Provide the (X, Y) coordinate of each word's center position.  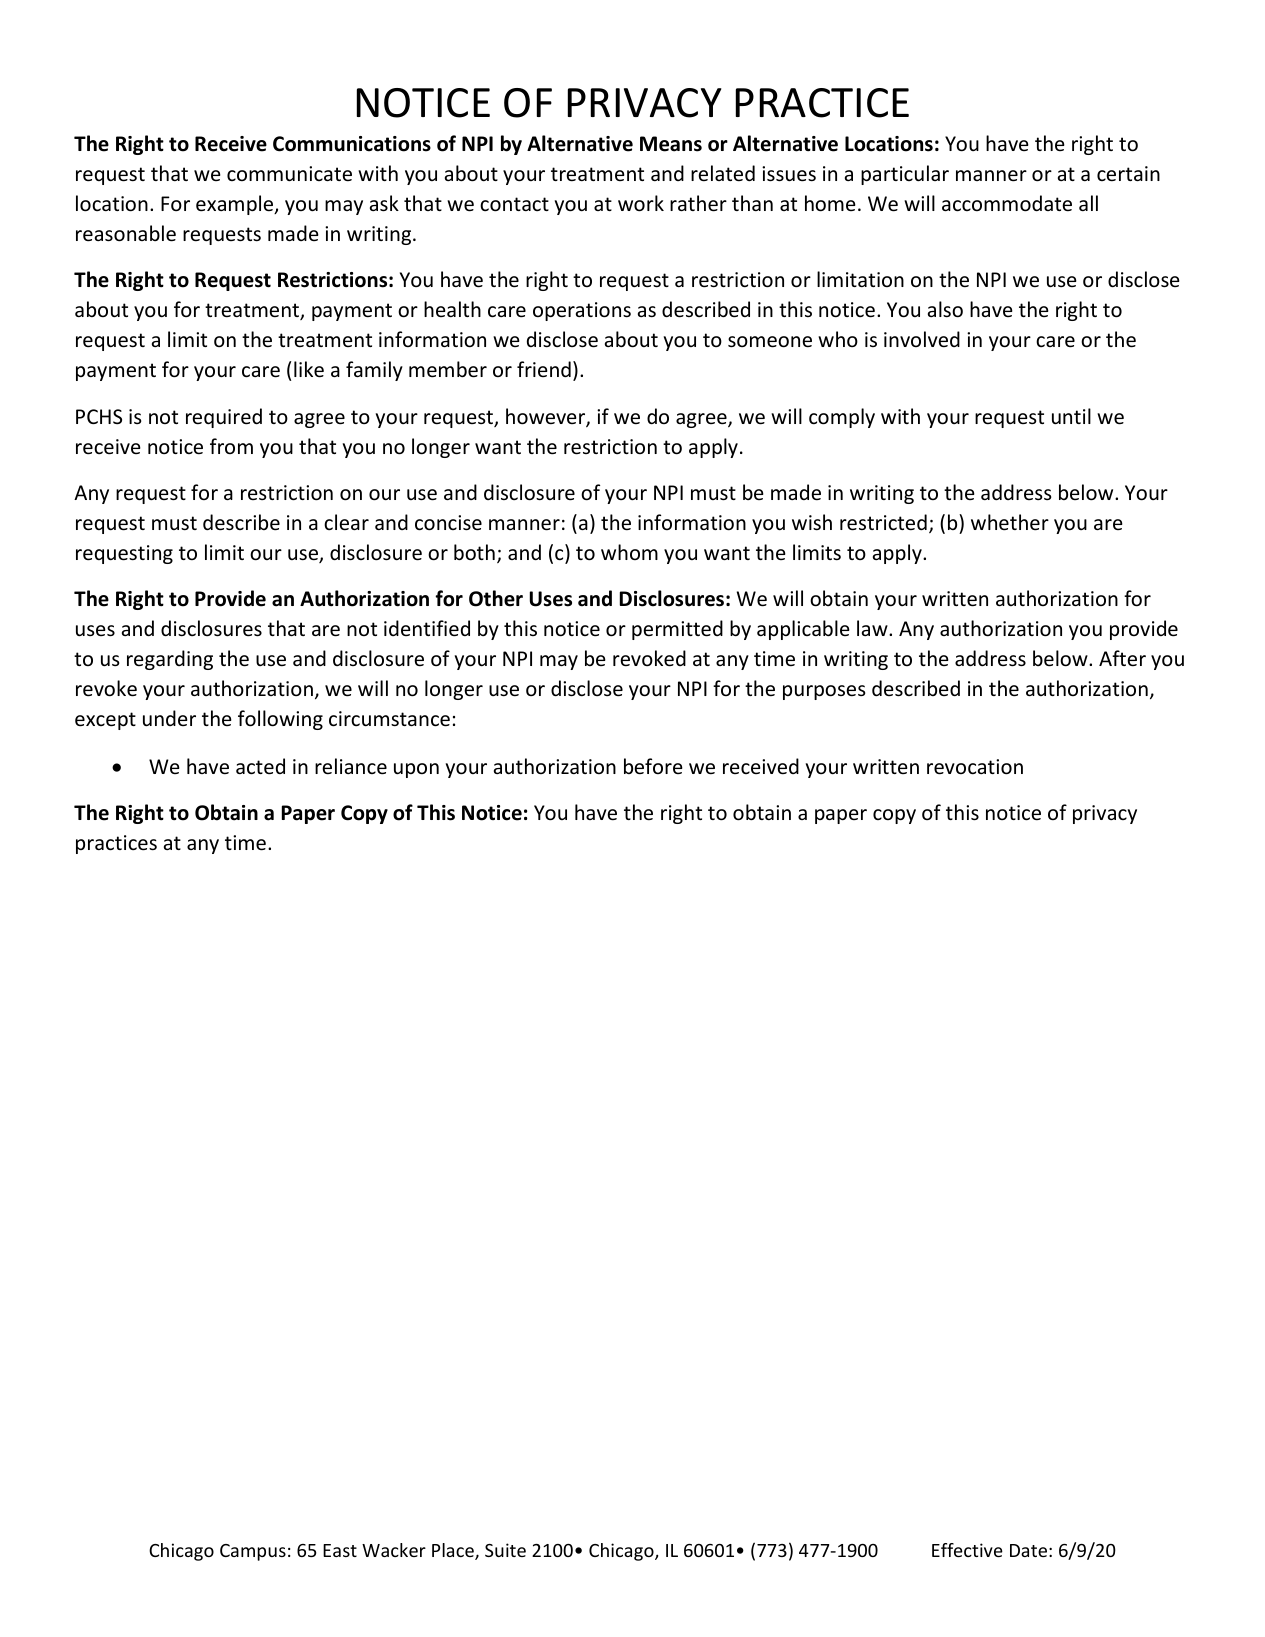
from (231, 446)
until (1071, 416)
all (1088, 203)
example (236, 205)
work (641, 203)
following (280, 720)
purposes (824, 692)
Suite (505, 1550)
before (653, 766)
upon (416, 770)
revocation (975, 767)
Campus (253, 1552)
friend (544, 369)
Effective (967, 1550)
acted (260, 766)
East (340, 1550)
